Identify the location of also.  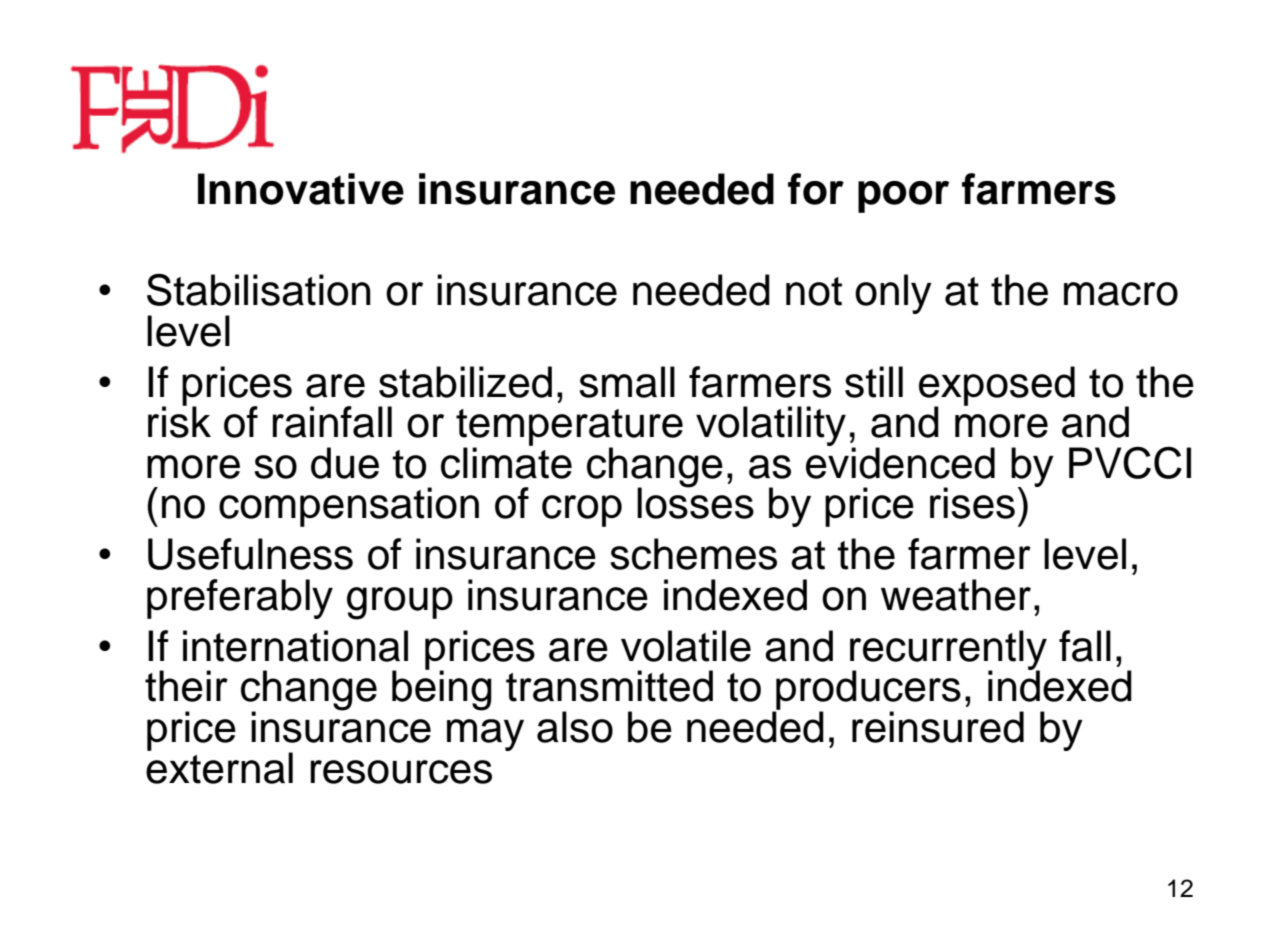
(575, 727).
